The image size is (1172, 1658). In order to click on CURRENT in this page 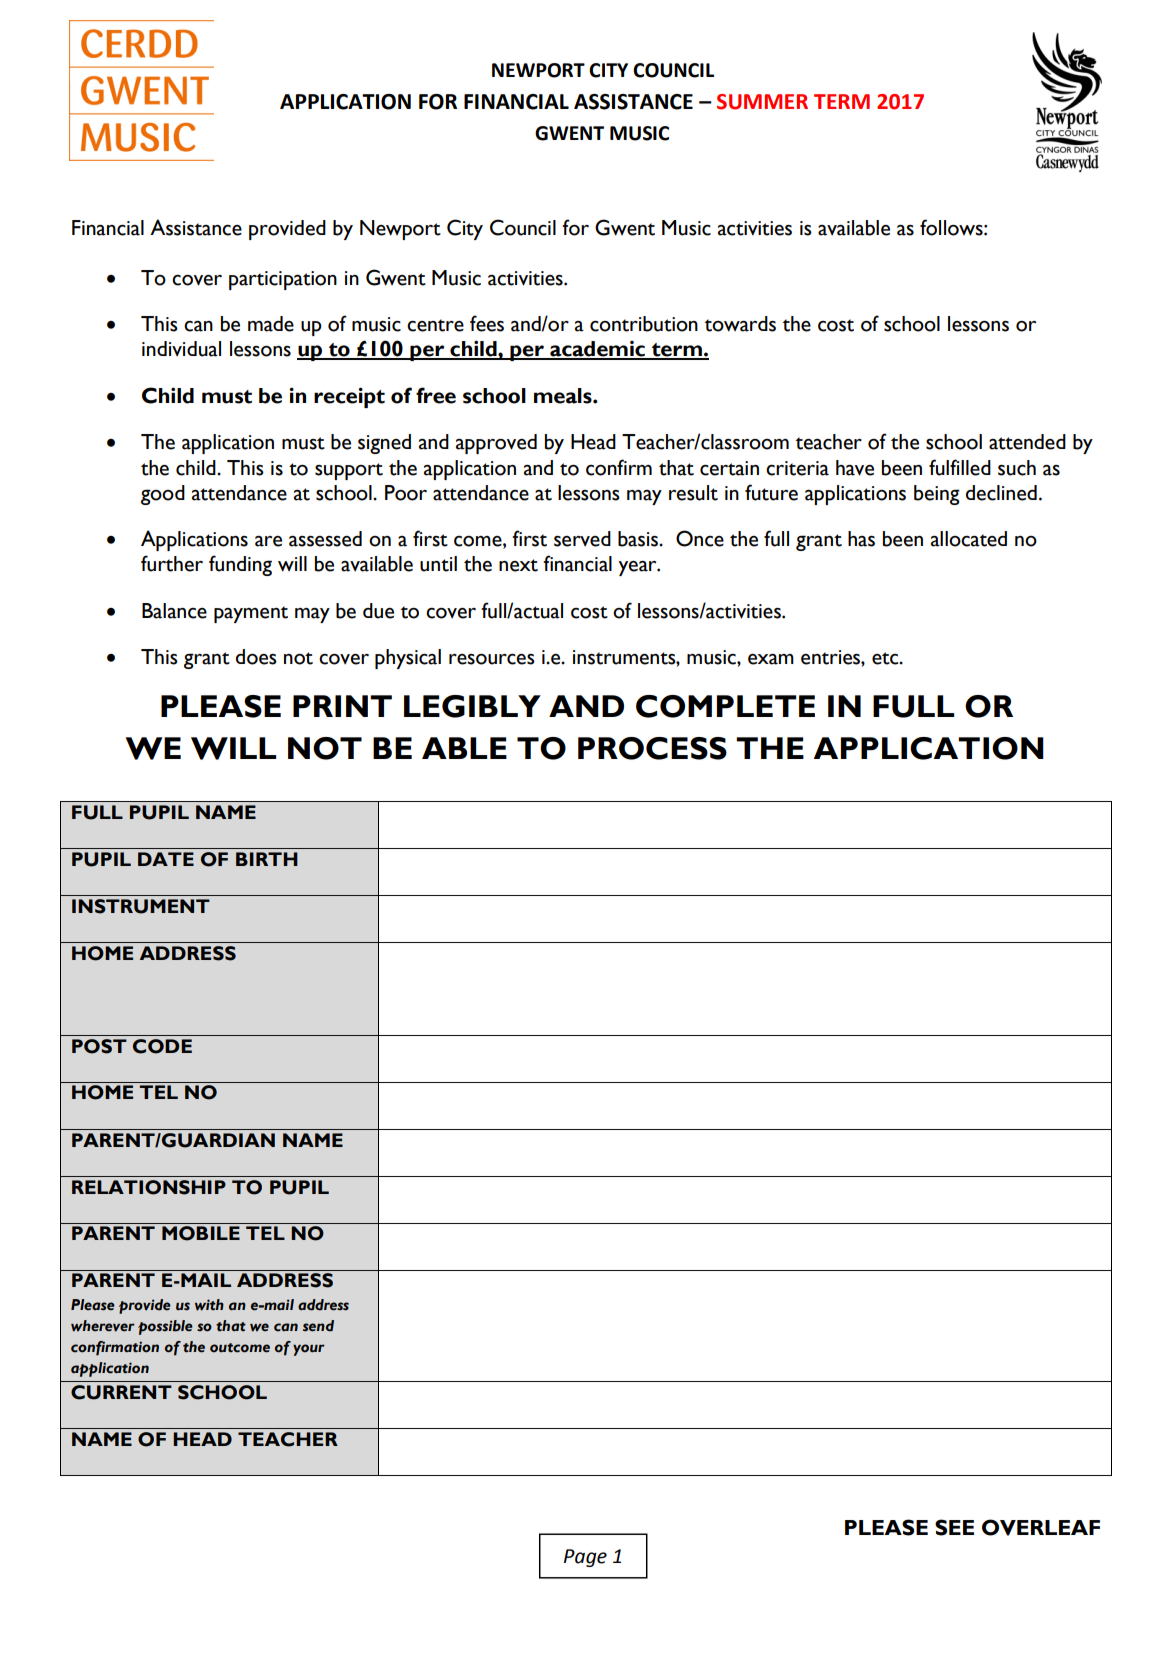, I will do `click(121, 1392)`.
